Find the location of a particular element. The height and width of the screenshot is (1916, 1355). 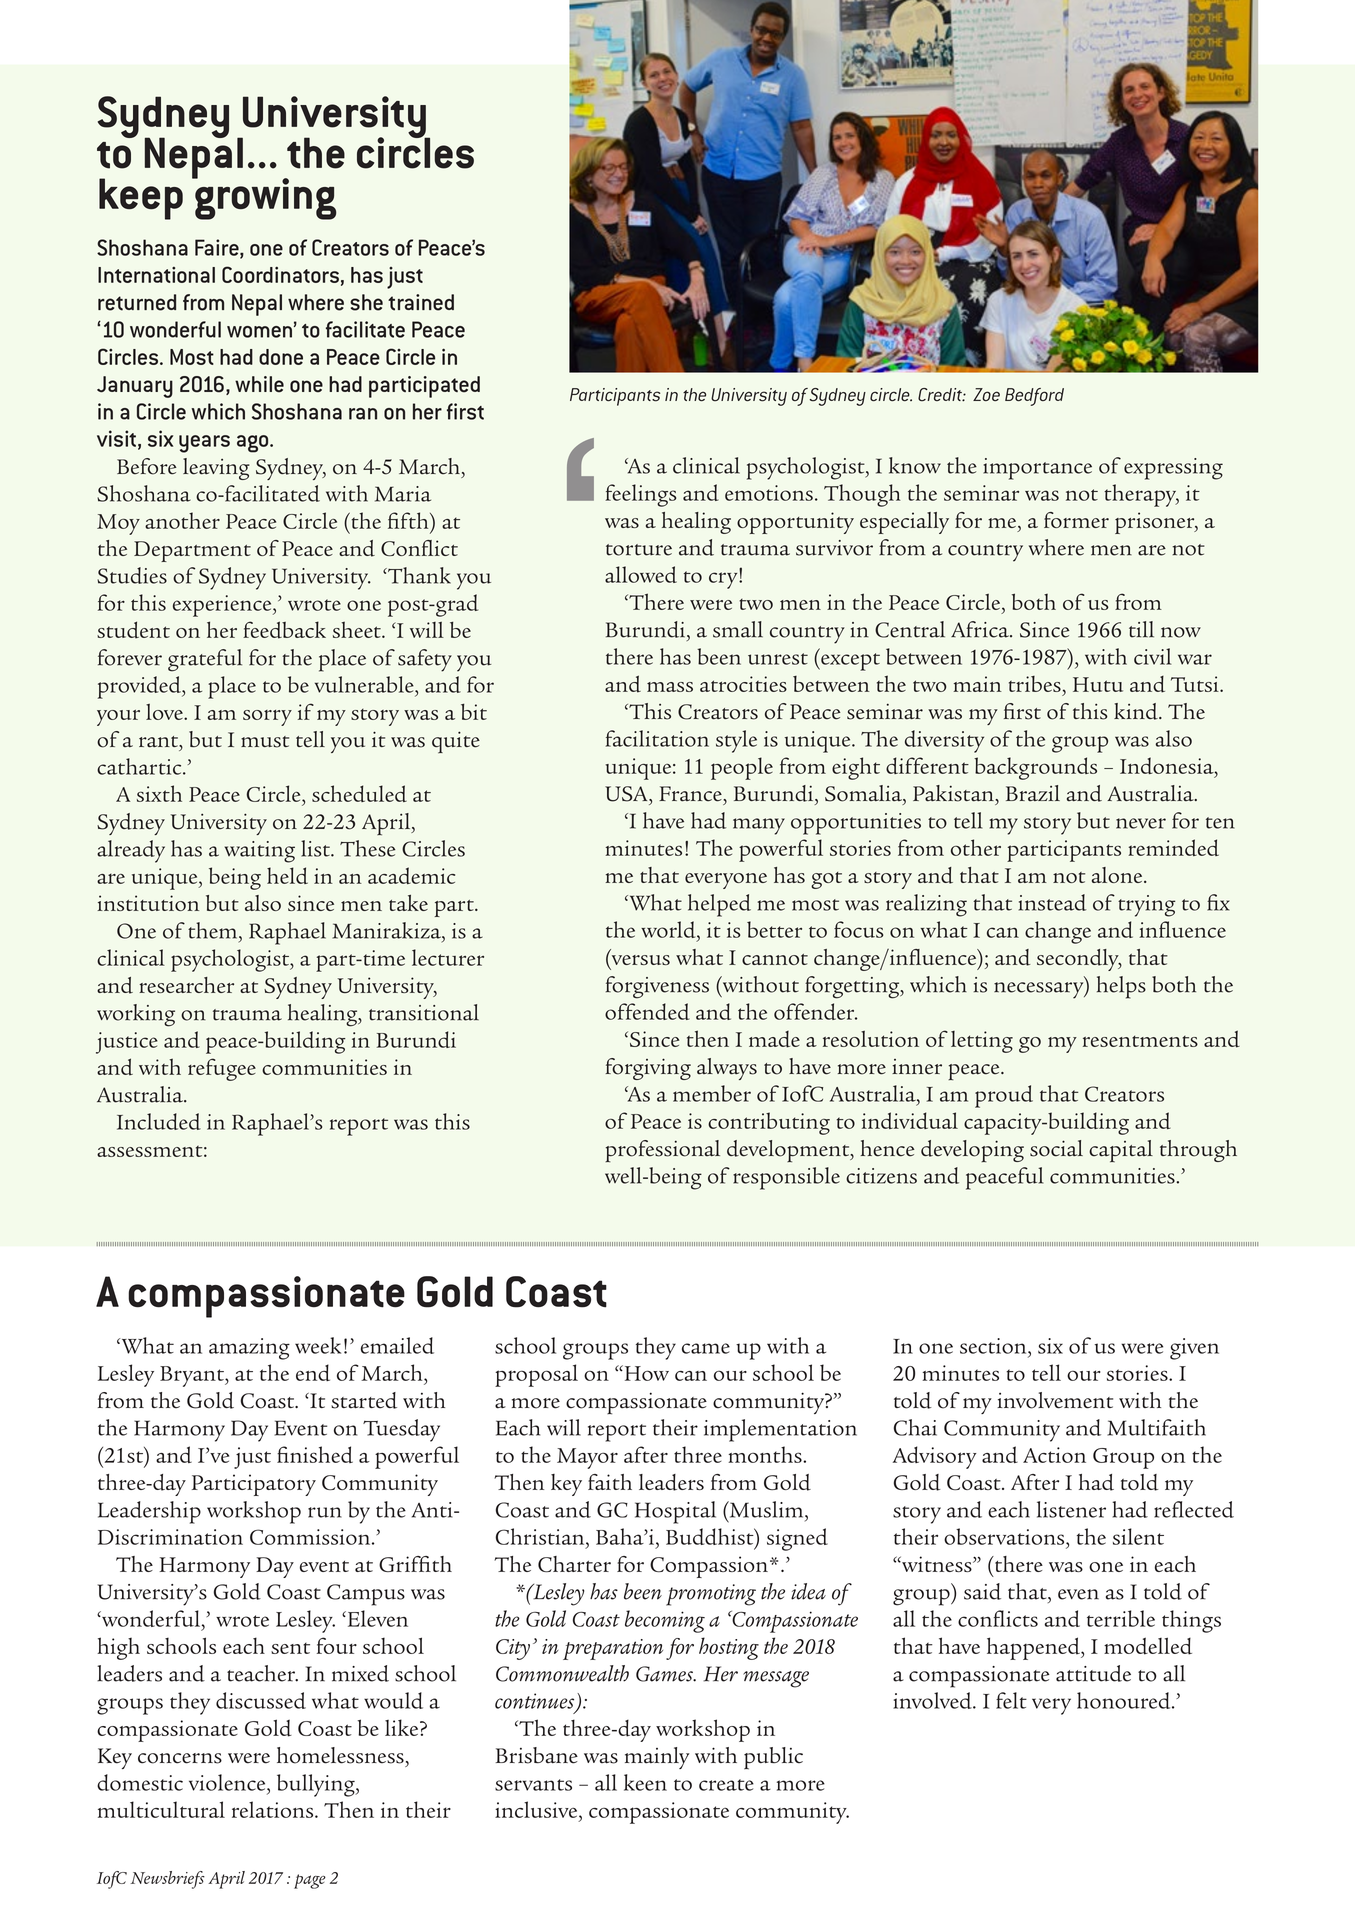

backgrounds is located at coordinates (1035, 768).
